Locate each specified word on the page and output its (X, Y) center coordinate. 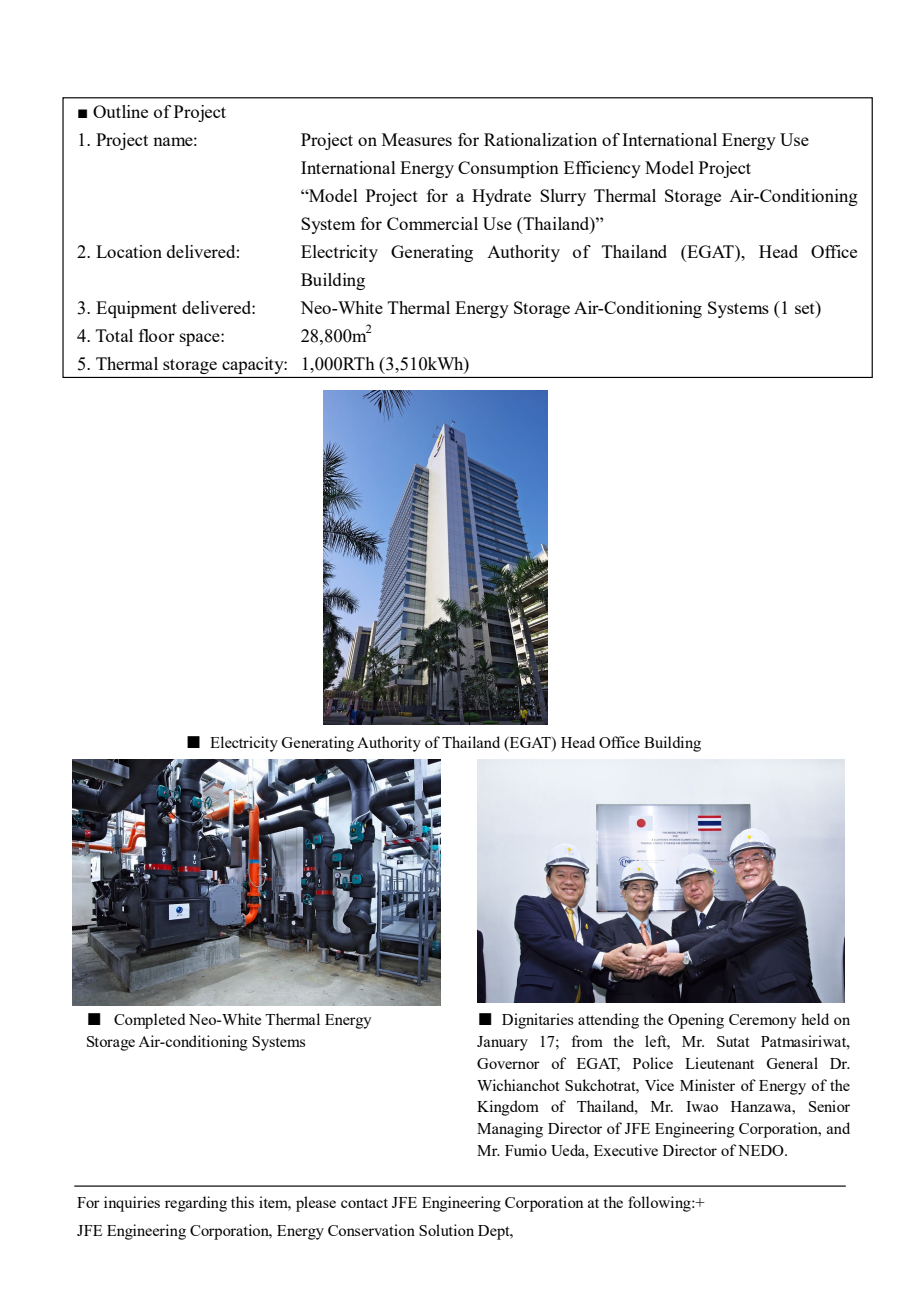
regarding (196, 1204)
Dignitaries (537, 1021)
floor (157, 335)
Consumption (508, 169)
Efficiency (602, 169)
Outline (120, 111)
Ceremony (763, 1021)
